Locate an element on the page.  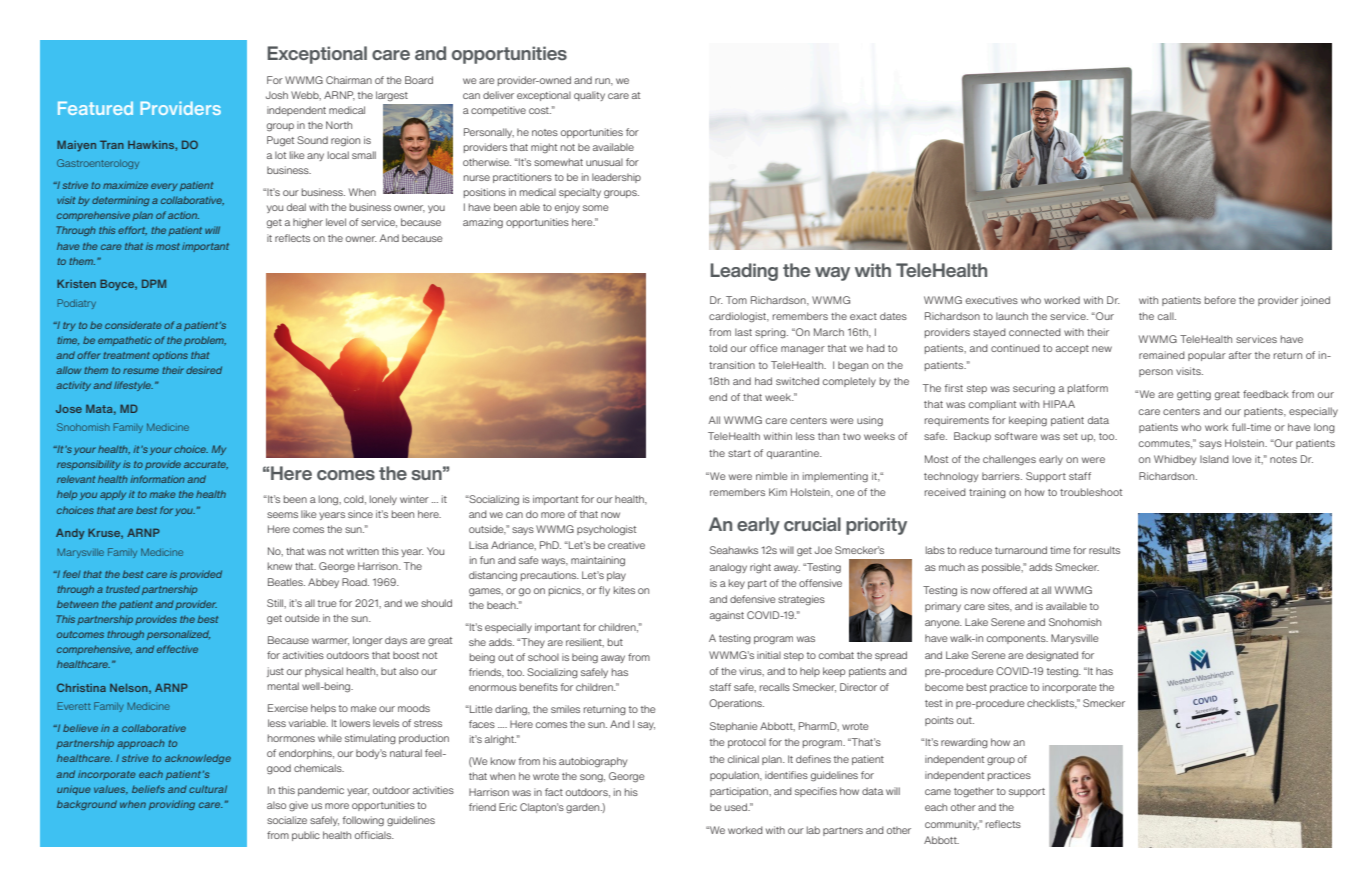
Josh is located at coordinates (277, 95).
